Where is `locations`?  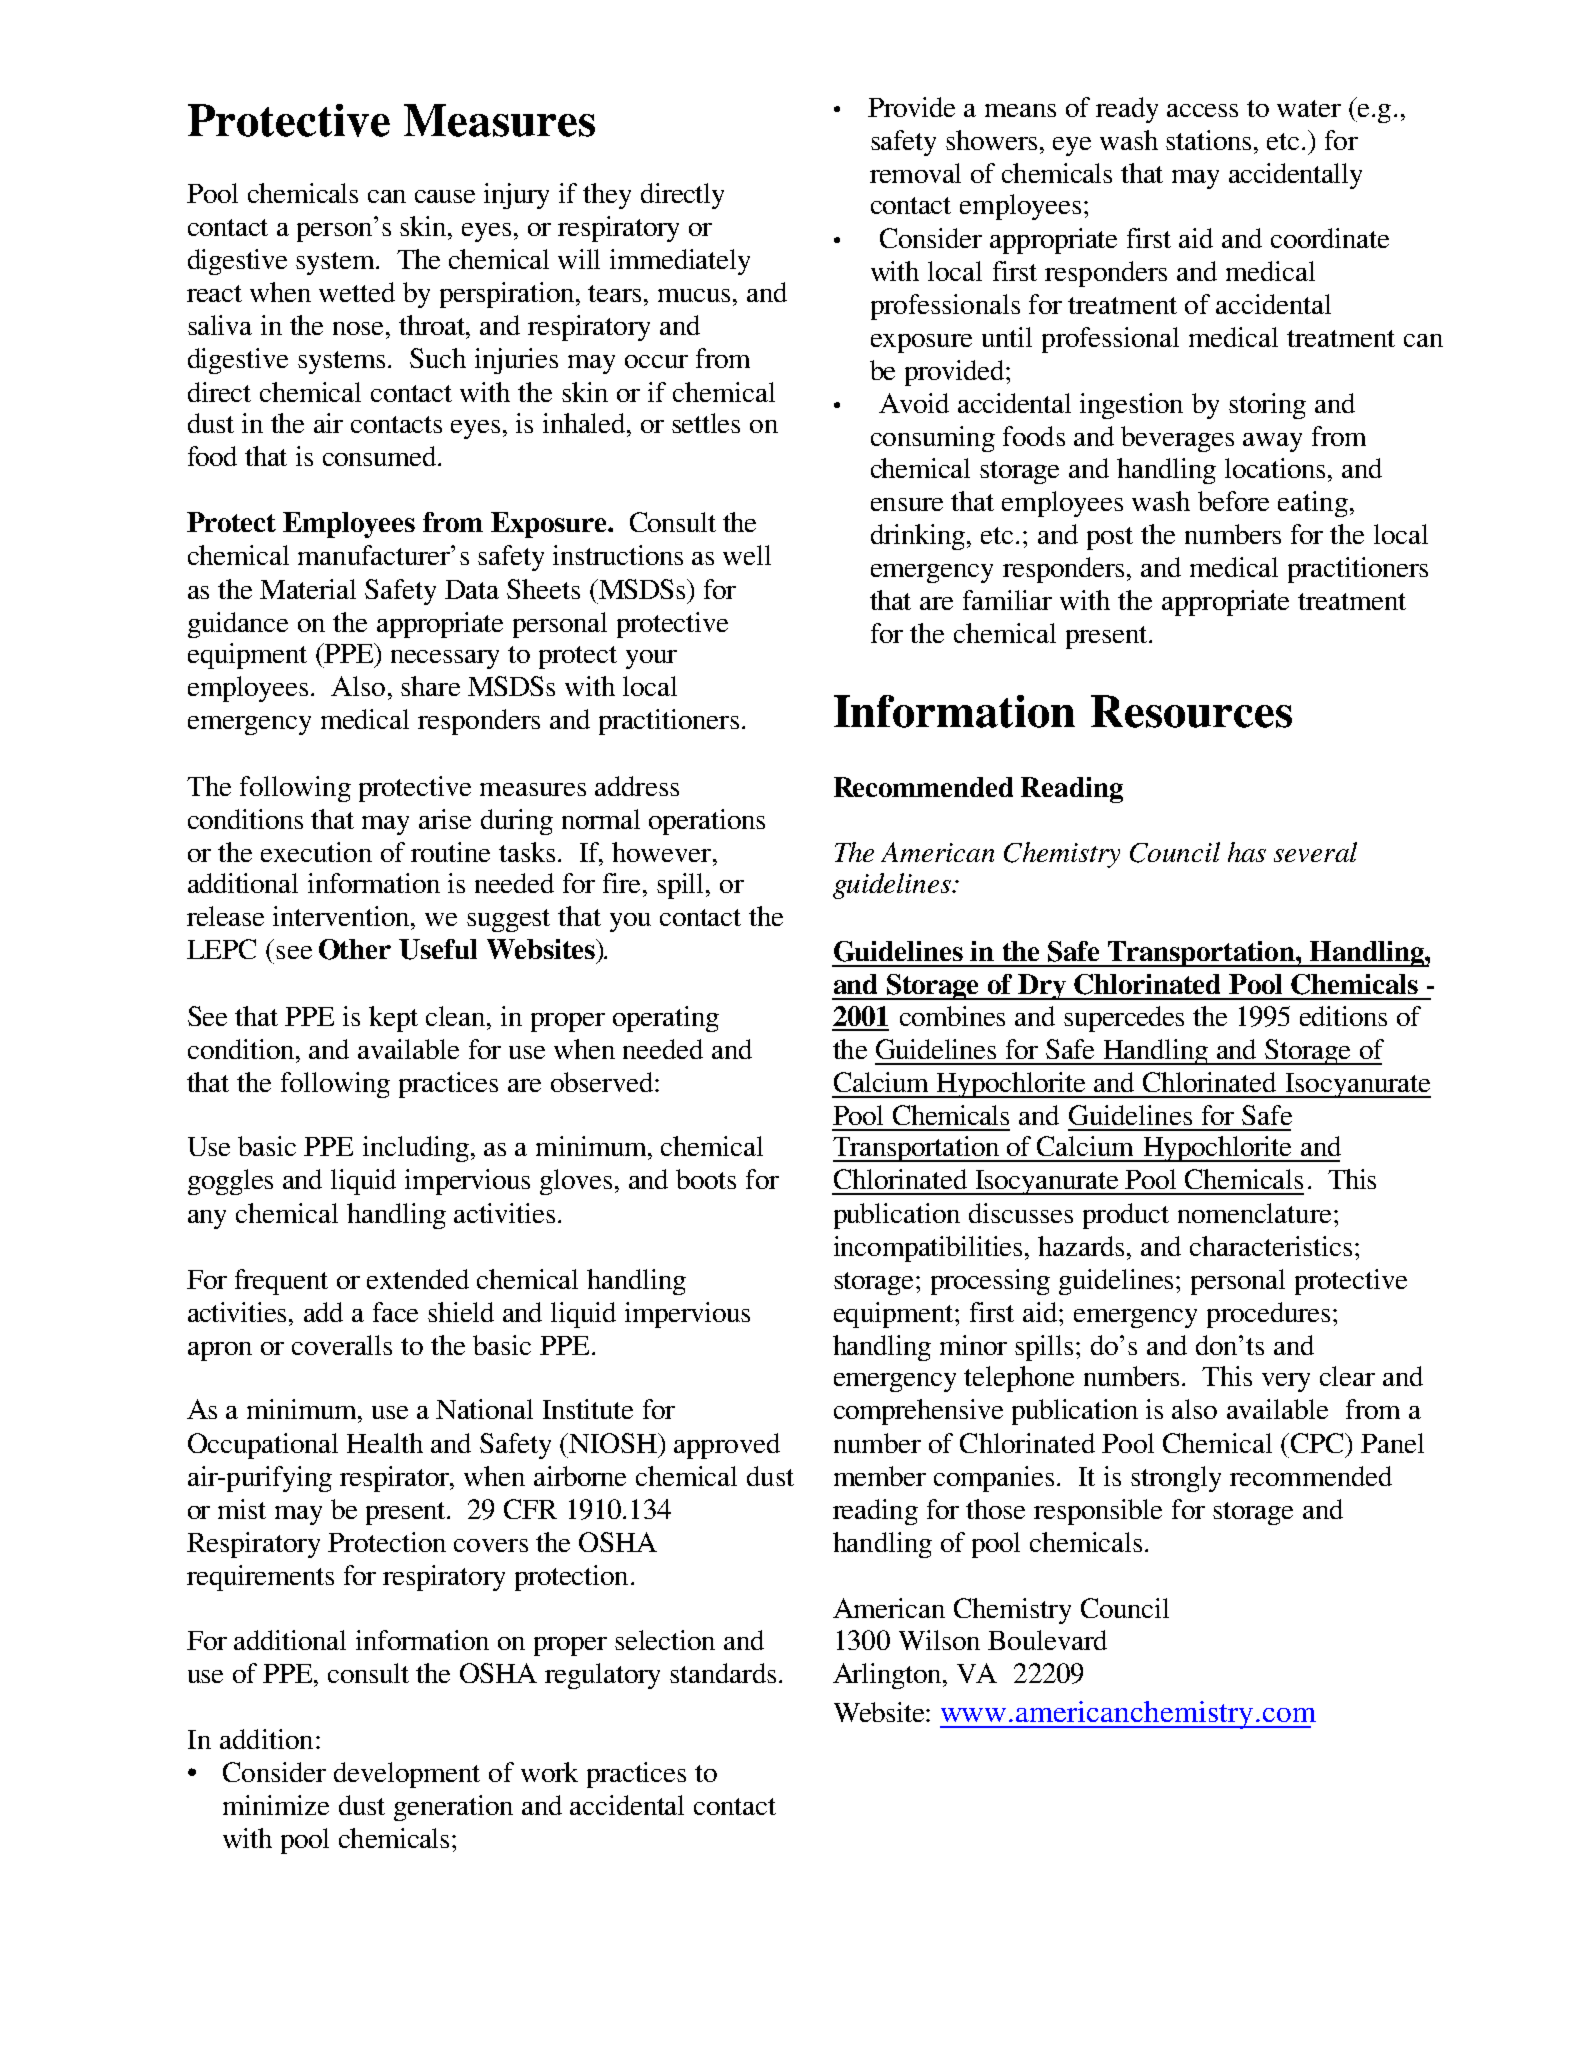 locations is located at coordinates (1275, 468).
